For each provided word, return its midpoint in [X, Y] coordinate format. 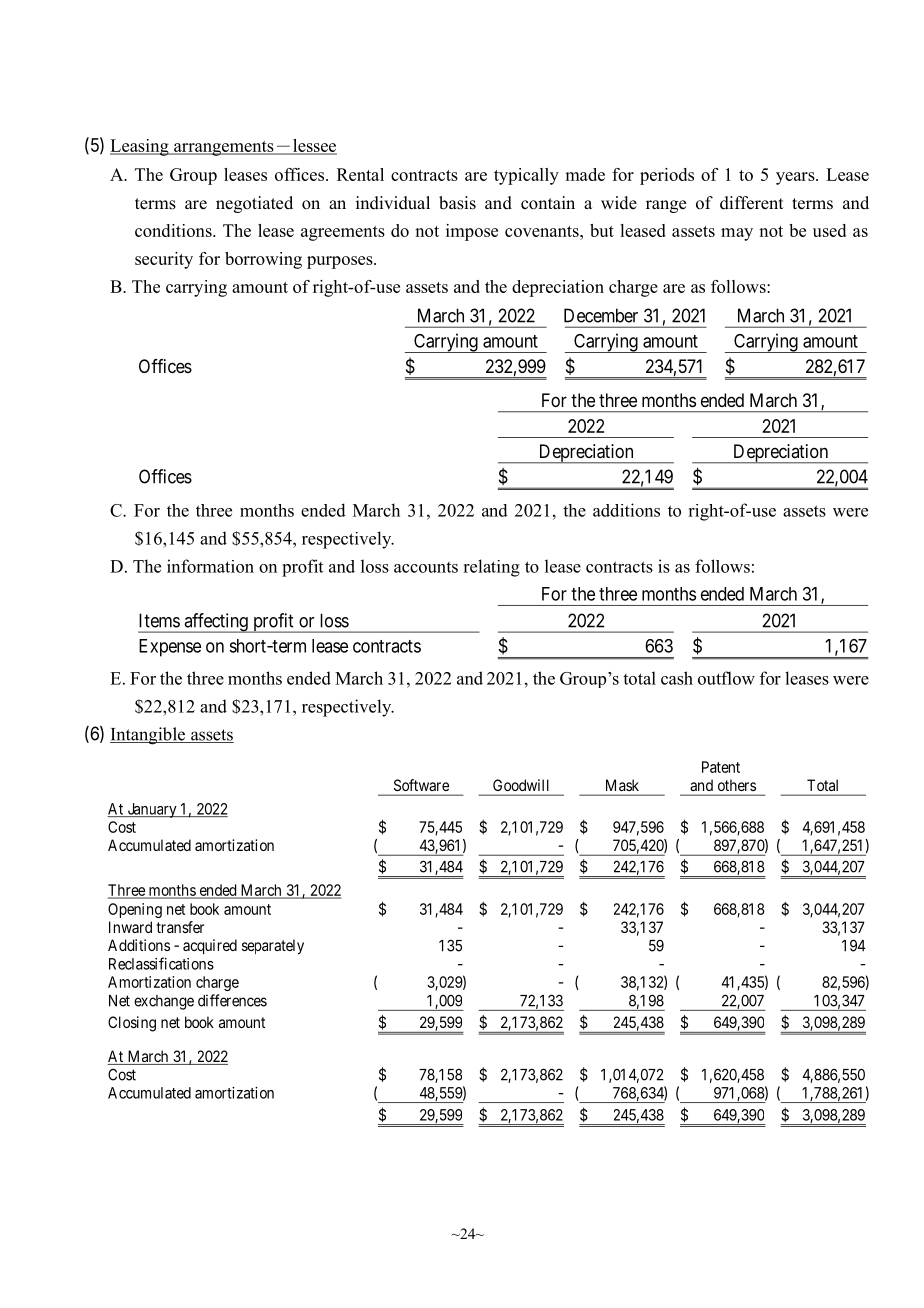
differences [232, 1000]
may [737, 234]
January [152, 810]
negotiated [254, 204]
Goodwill [520, 785]
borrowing [263, 260]
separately [273, 947]
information [210, 566]
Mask [622, 785]
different [751, 203]
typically [526, 176]
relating [491, 568]
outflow [726, 678]
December [601, 315]
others [737, 785]
